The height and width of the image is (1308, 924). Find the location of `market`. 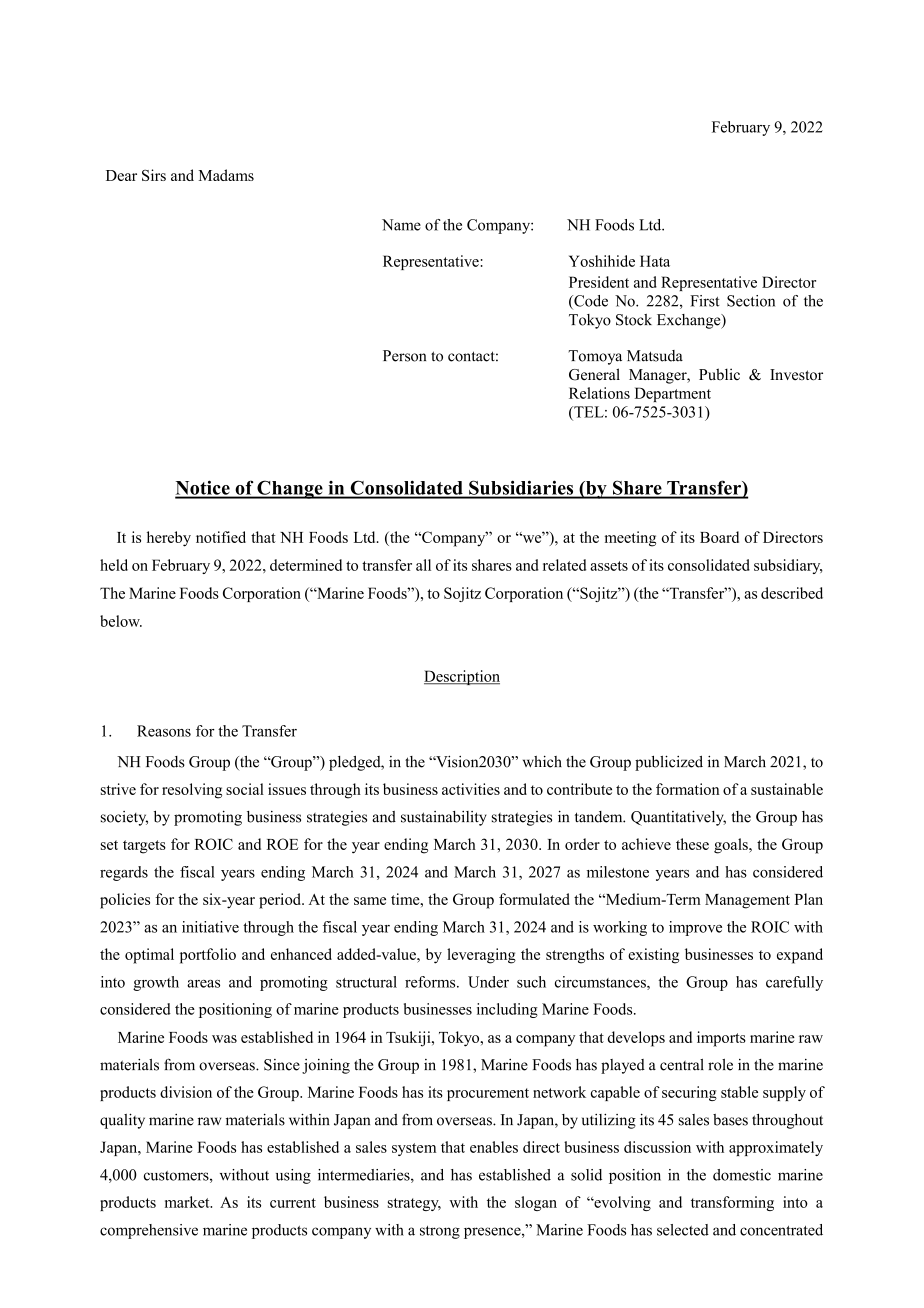

market is located at coordinates (188, 1202).
